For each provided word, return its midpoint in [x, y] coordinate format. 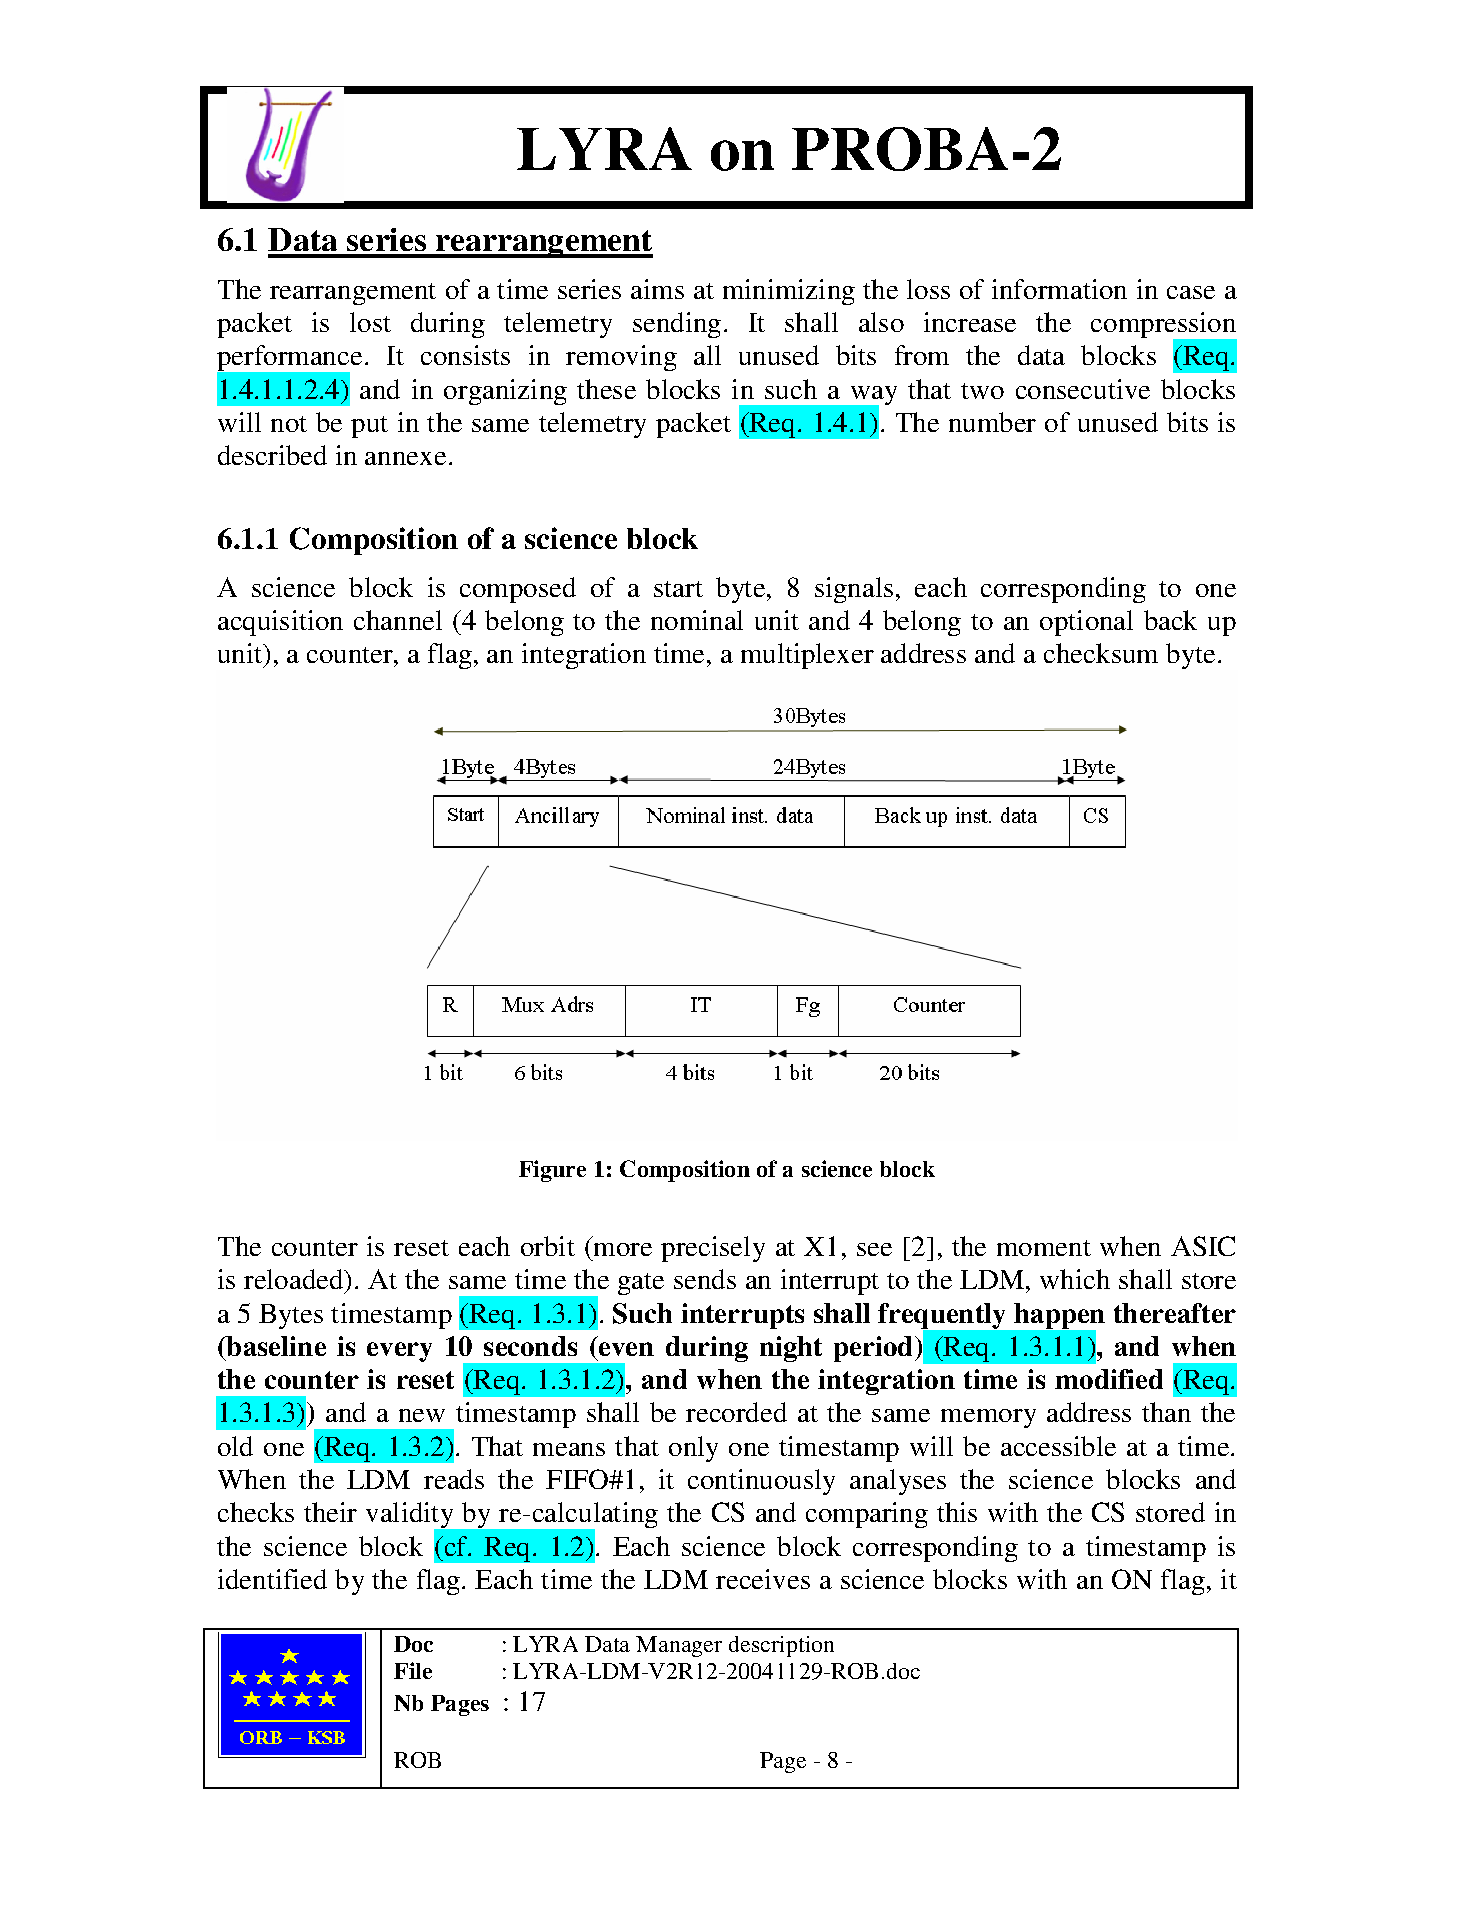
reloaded [294, 1279]
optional [1086, 623]
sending [677, 325]
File [413, 1670]
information [1059, 289]
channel [398, 620]
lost [370, 322]
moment [1044, 1248]
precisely [713, 1249]
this [957, 1512]
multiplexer [807, 656]
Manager [679, 1646]
